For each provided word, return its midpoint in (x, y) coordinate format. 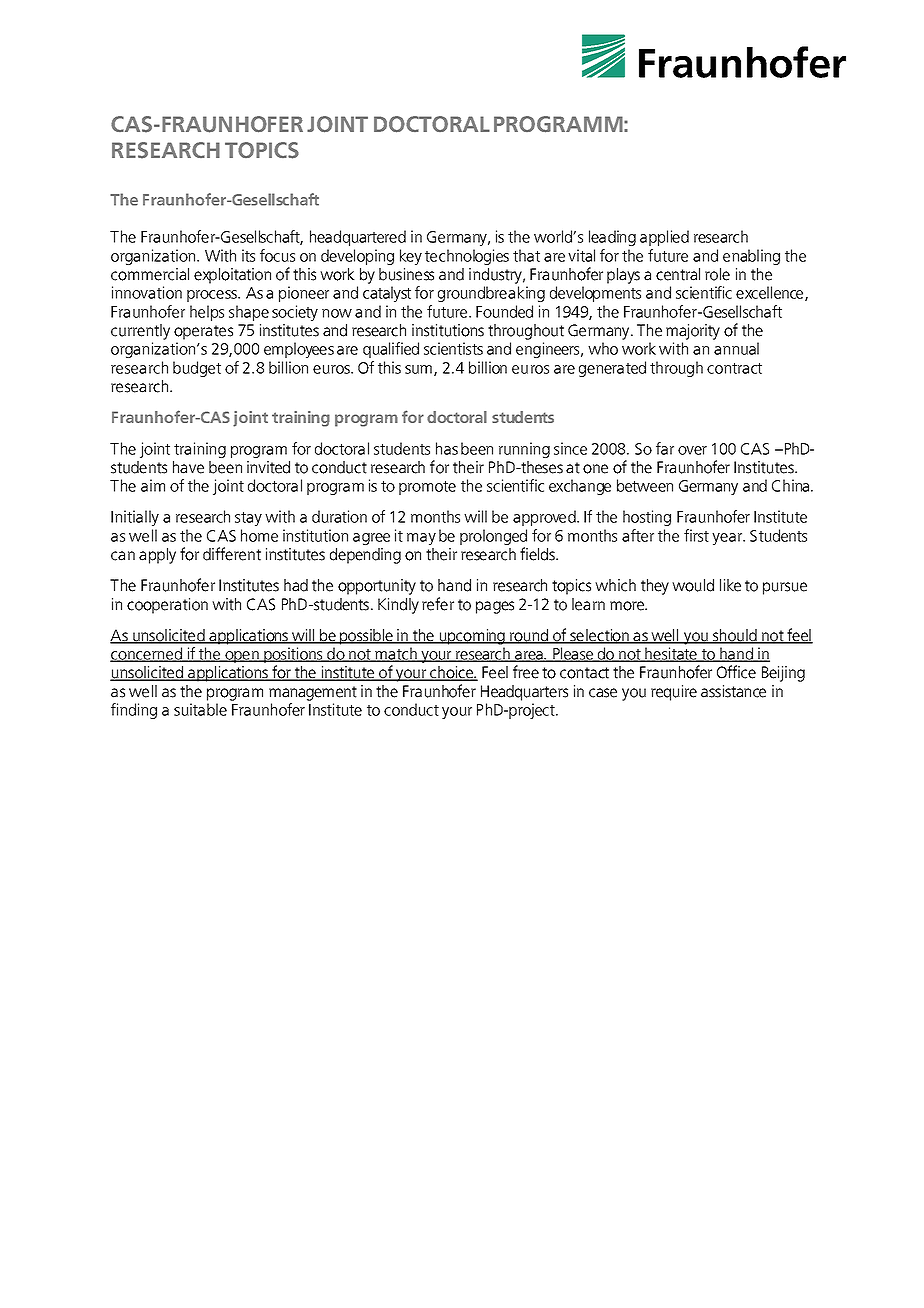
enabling (751, 257)
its (248, 255)
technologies (467, 257)
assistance (733, 691)
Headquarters (524, 693)
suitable (200, 709)
